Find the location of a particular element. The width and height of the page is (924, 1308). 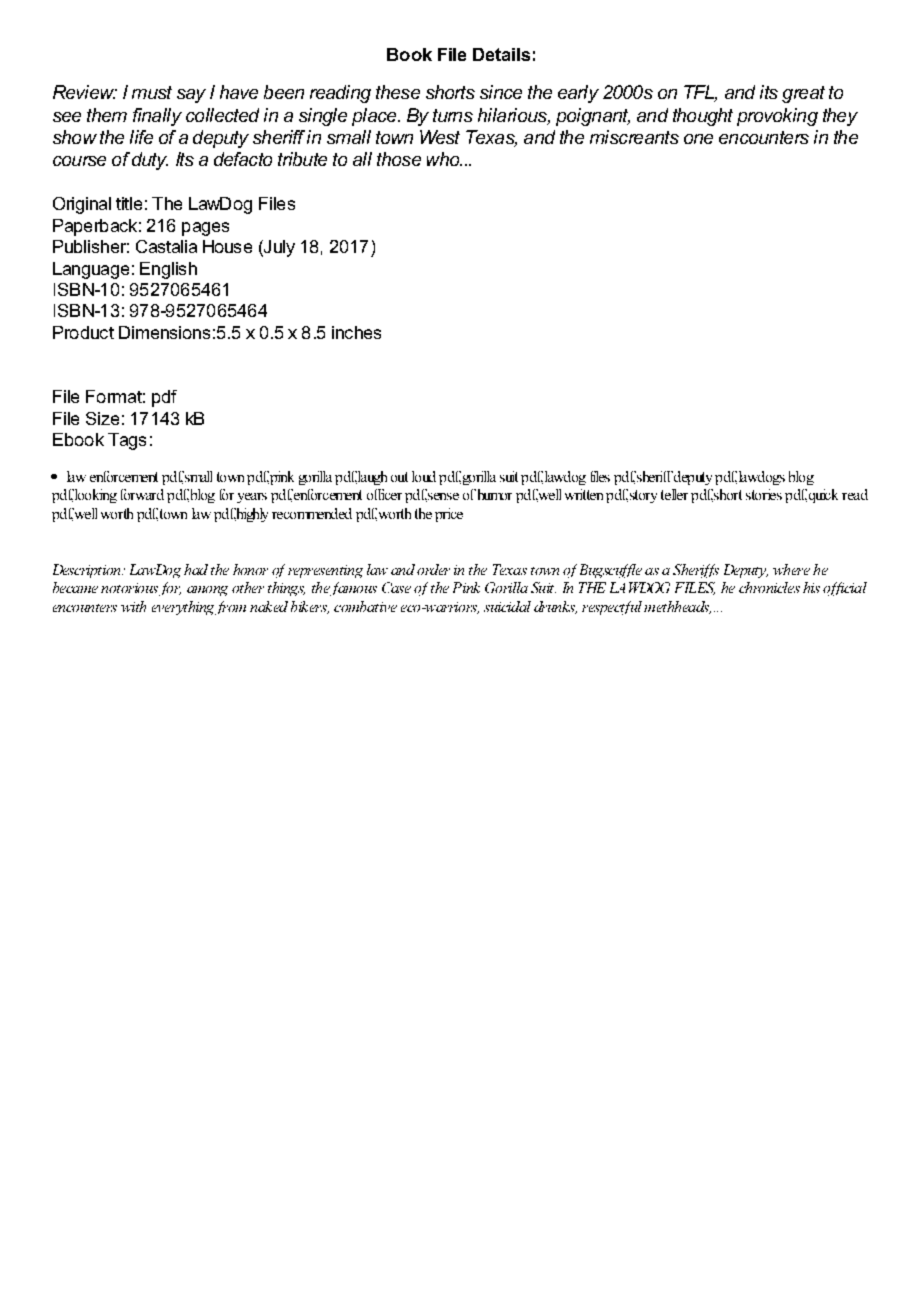

teller is located at coordinates (674, 494).
